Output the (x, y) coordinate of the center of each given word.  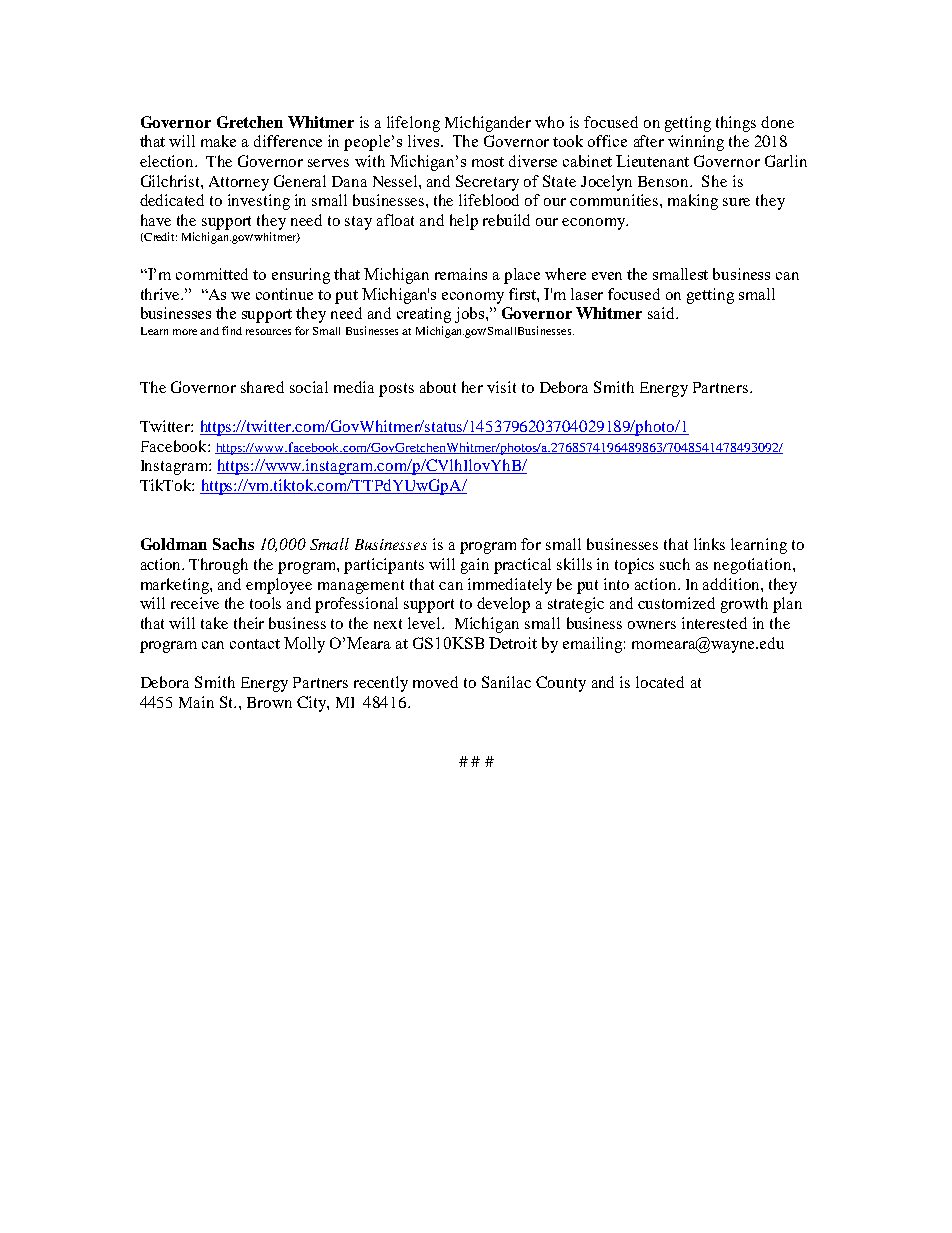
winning (696, 143)
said (662, 313)
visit (501, 387)
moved (435, 682)
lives (425, 141)
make (218, 141)
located (660, 682)
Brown (269, 702)
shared (262, 387)
